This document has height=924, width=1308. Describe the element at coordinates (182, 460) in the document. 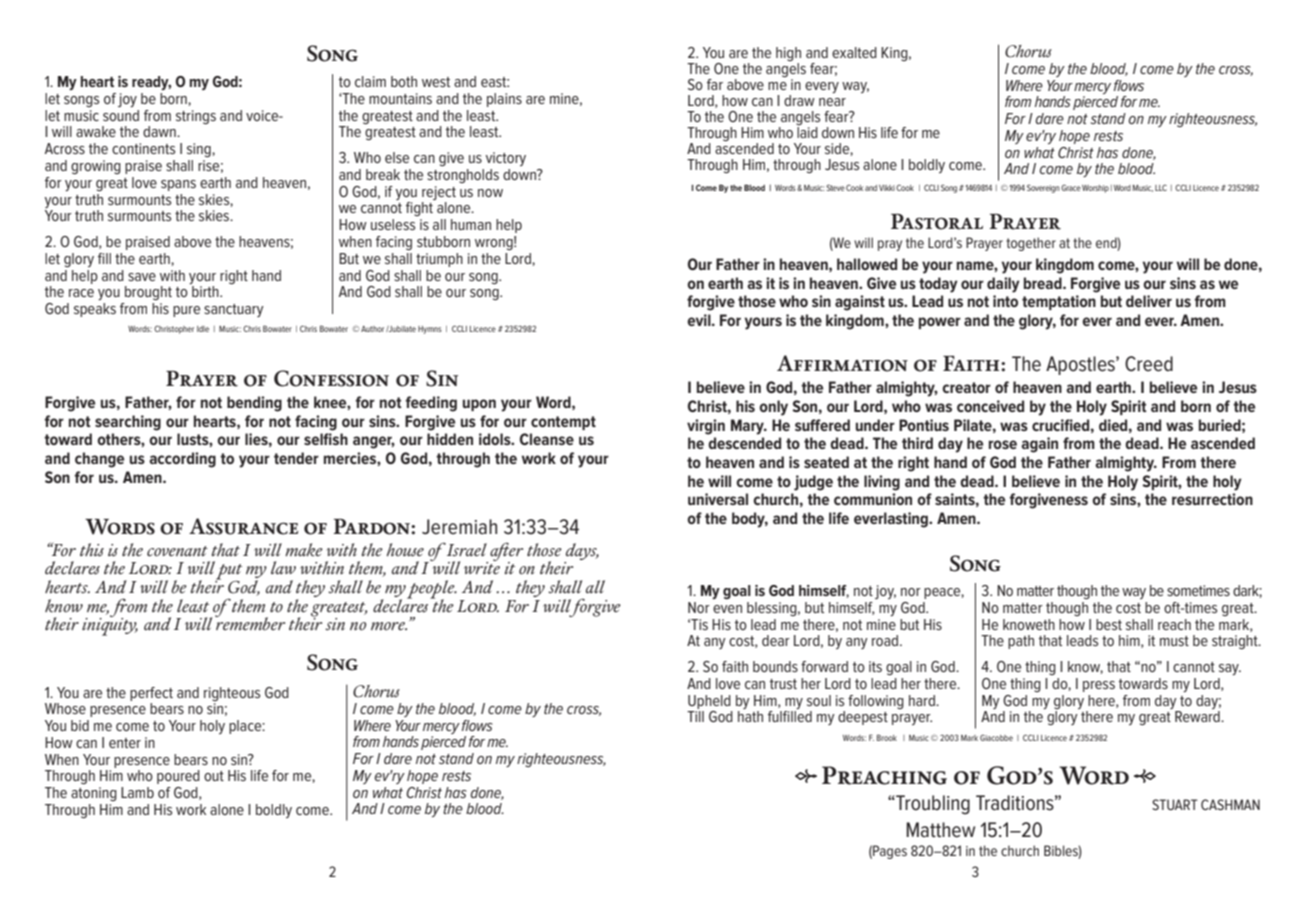

I see `according` at that location.
